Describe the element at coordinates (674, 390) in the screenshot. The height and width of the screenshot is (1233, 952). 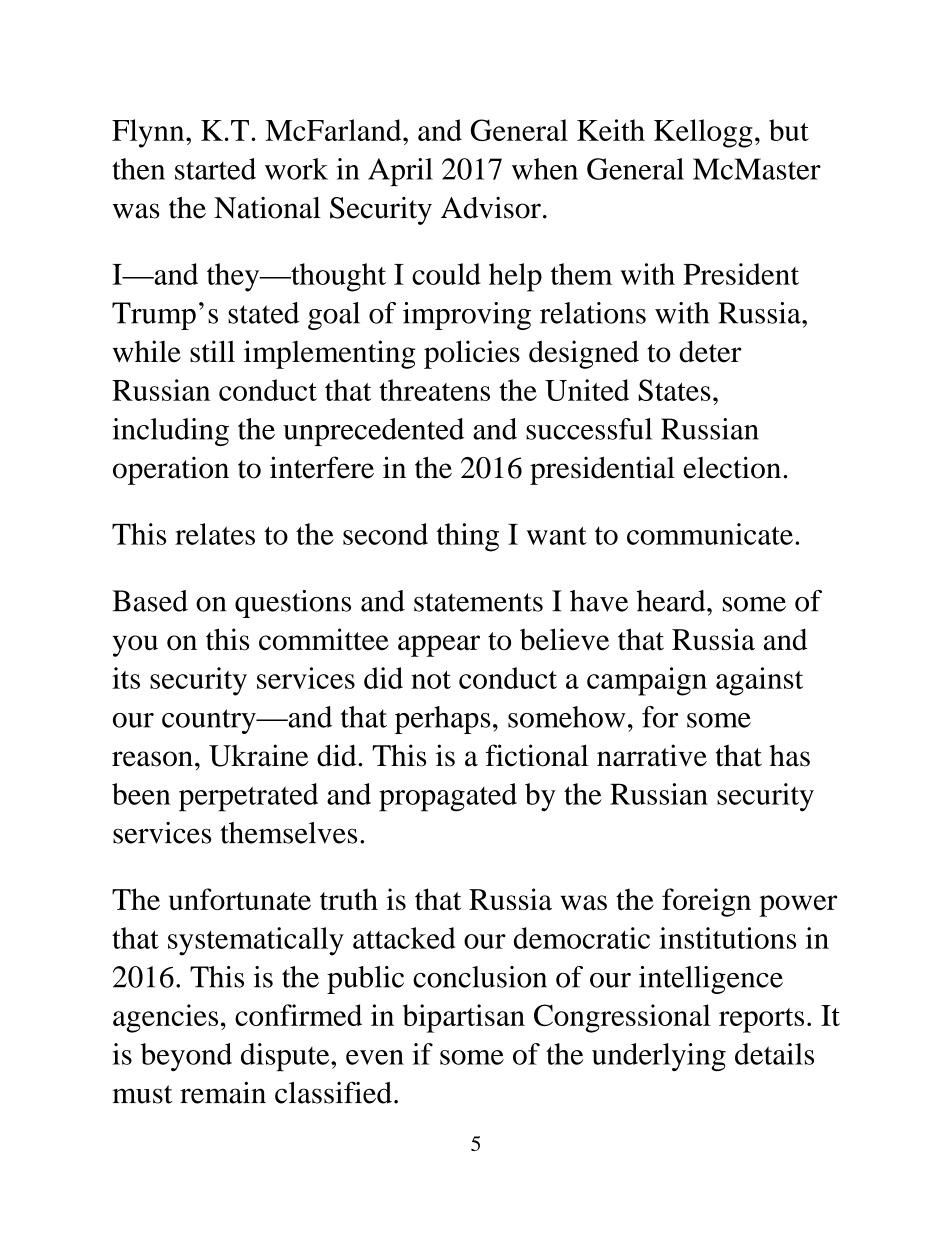
I see `States` at that location.
